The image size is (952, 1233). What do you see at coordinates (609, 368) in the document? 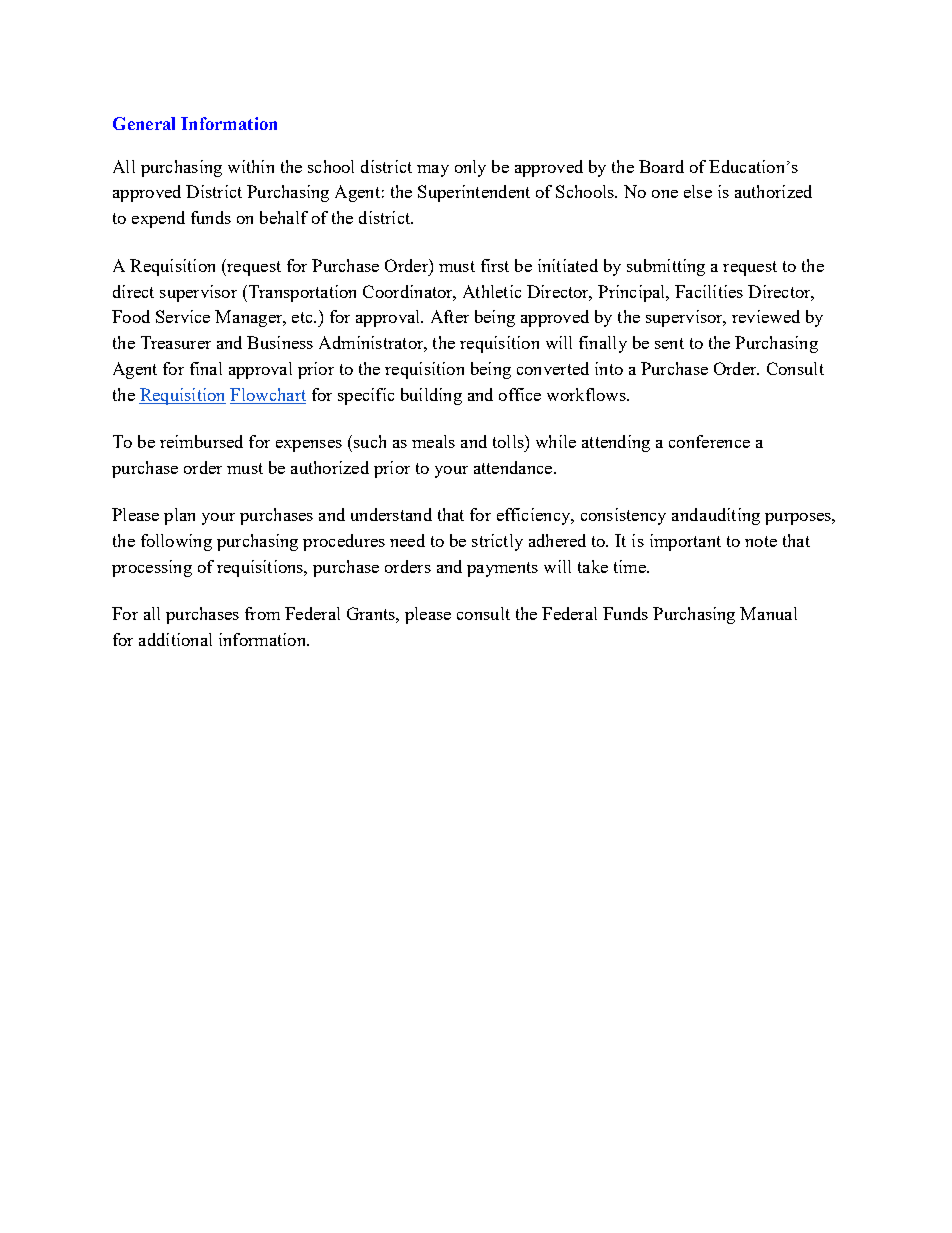
I see `into` at bounding box center [609, 368].
